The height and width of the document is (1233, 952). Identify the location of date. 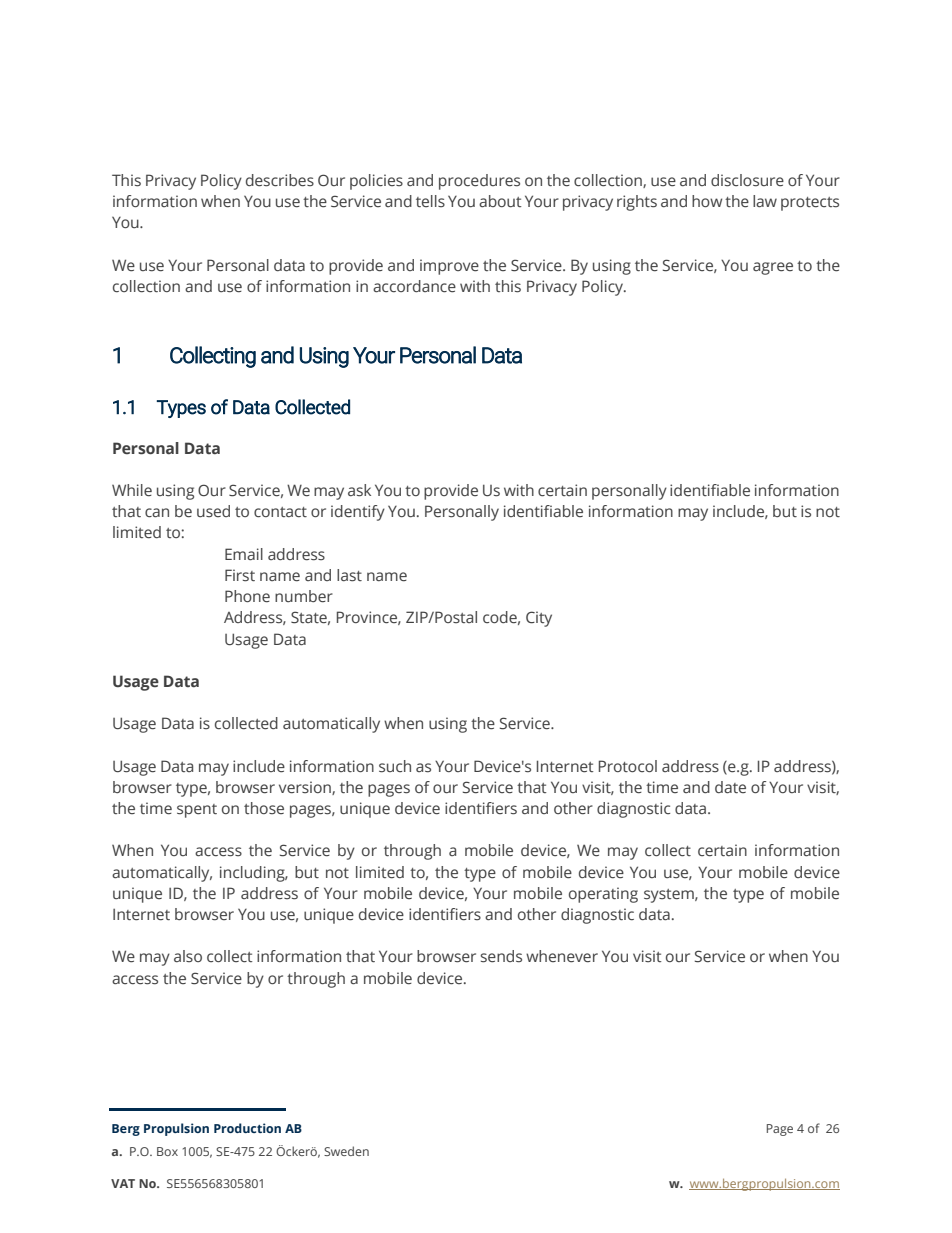
(730, 787).
